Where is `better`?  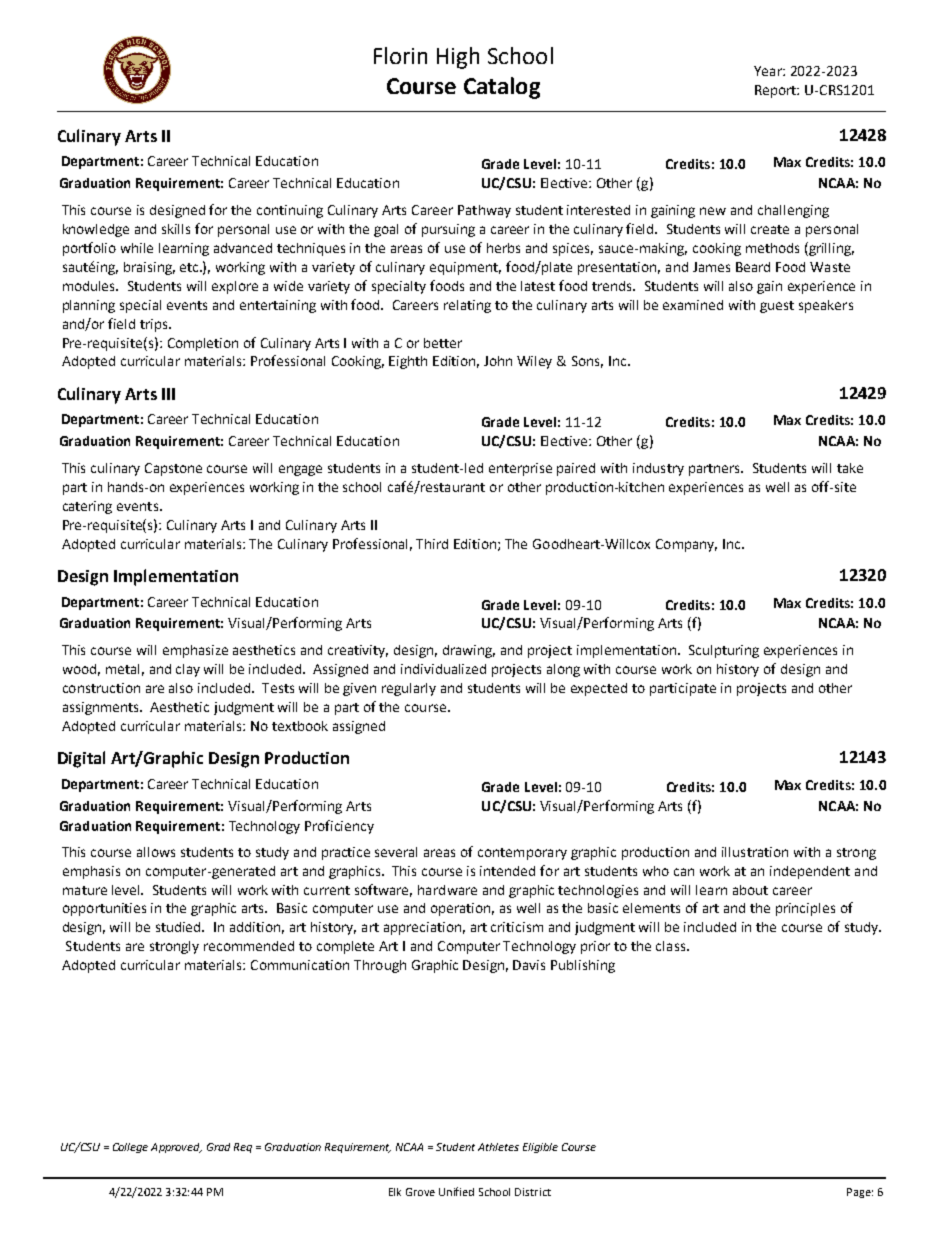 better is located at coordinates (443, 343).
